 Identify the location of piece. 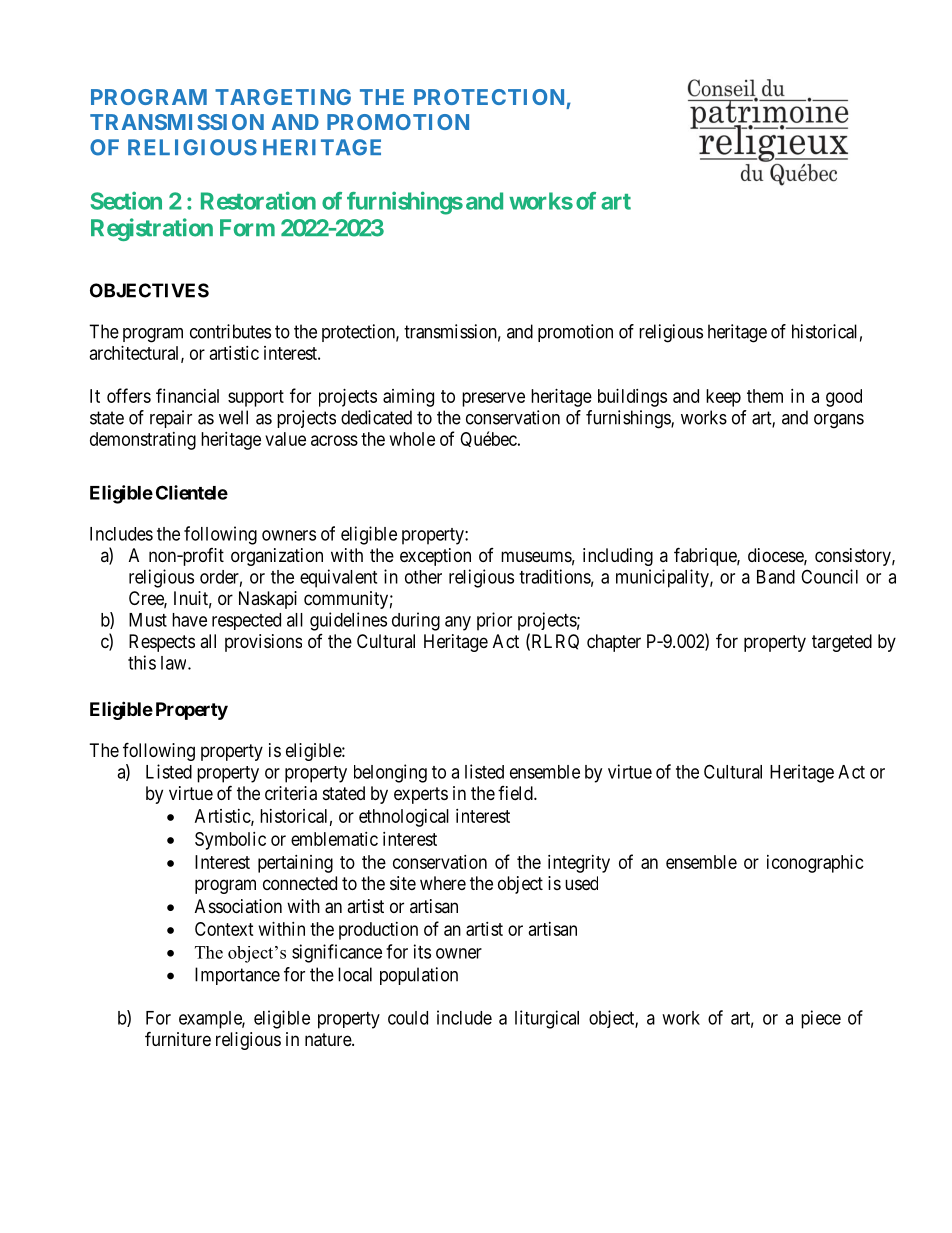
(821, 1019).
